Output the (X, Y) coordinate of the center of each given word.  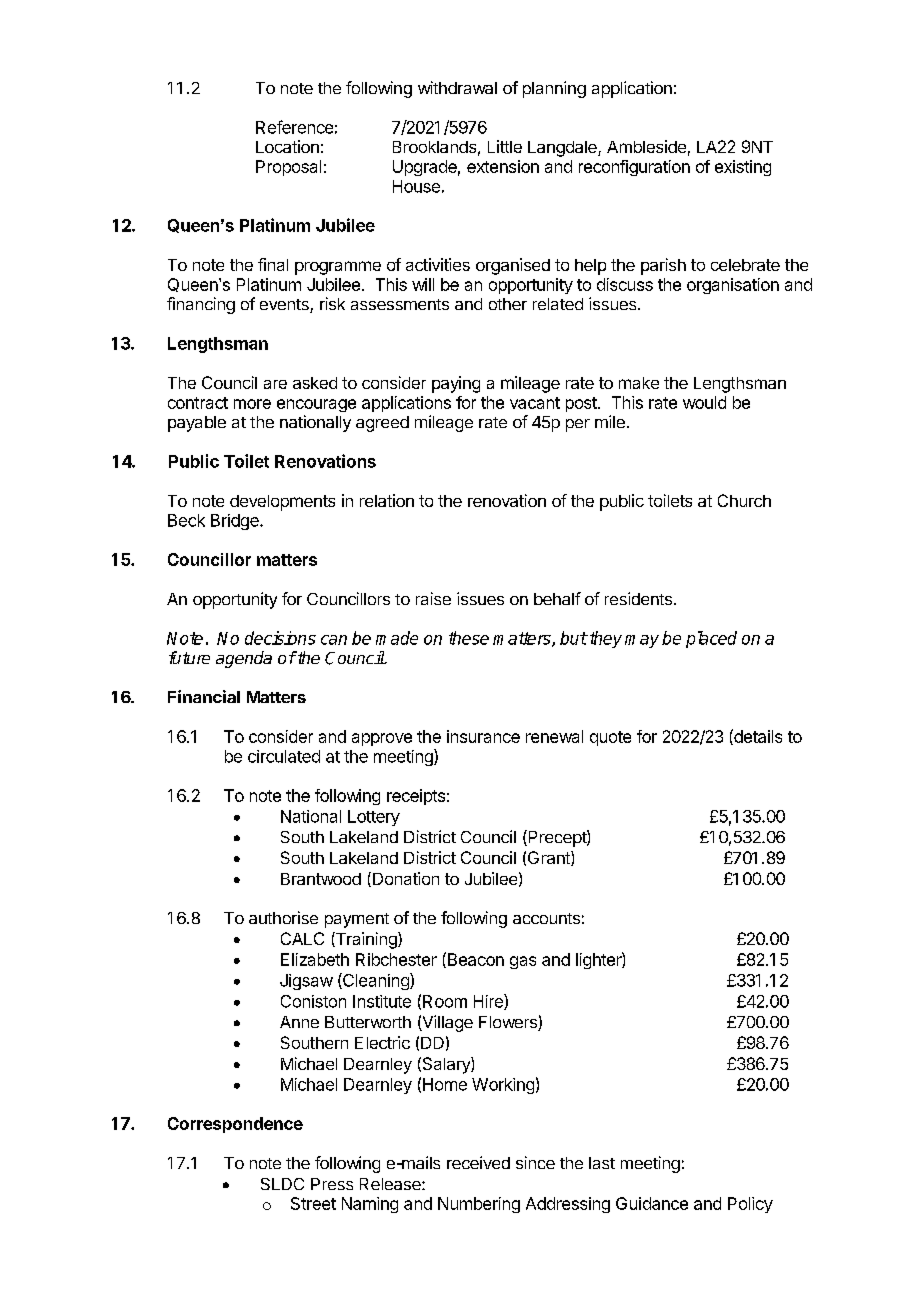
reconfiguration (634, 168)
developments (282, 503)
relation (387, 500)
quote (610, 738)
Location (287, 146)
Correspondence (235, 1125)
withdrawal (457, 87)
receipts (416, 797)
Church (744, 500)
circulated (284, 756)
